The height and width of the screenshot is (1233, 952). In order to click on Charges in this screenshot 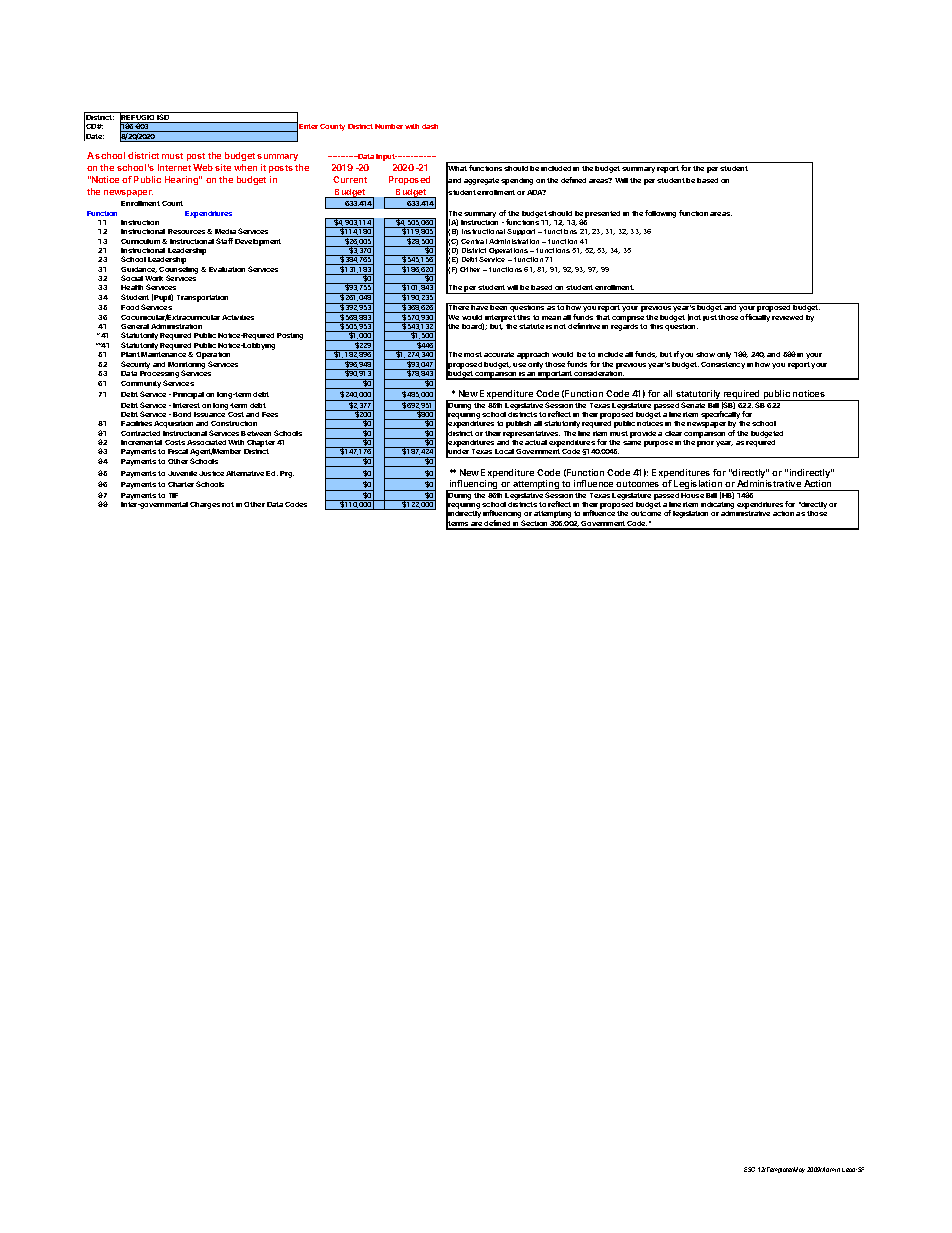, I will do `click(205, 505)`.
